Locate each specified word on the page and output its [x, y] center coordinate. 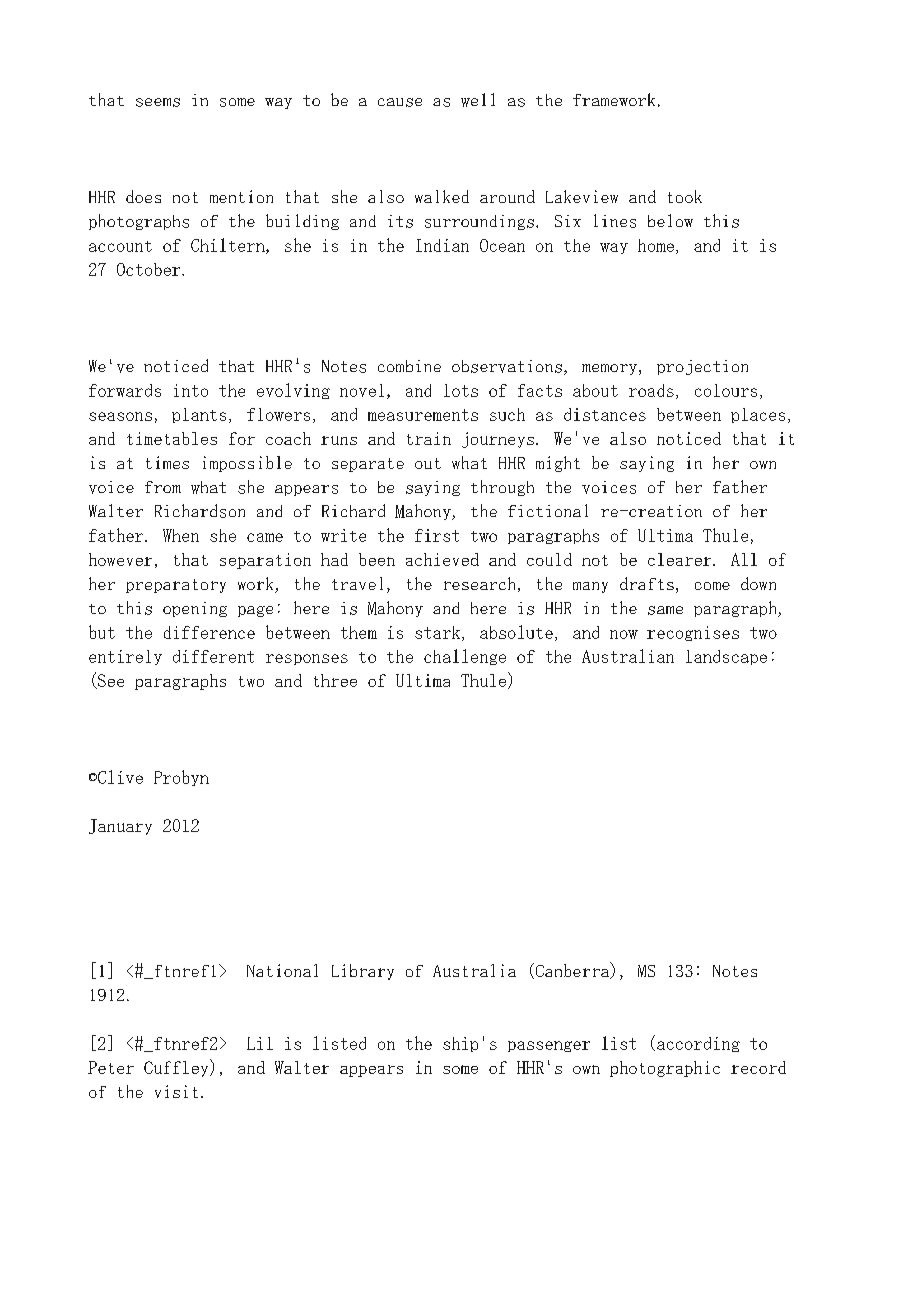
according [697, 1043]
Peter [111, 1067]
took [685, 196]
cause [400, 102]
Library [363, 972]
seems [158, 102]
